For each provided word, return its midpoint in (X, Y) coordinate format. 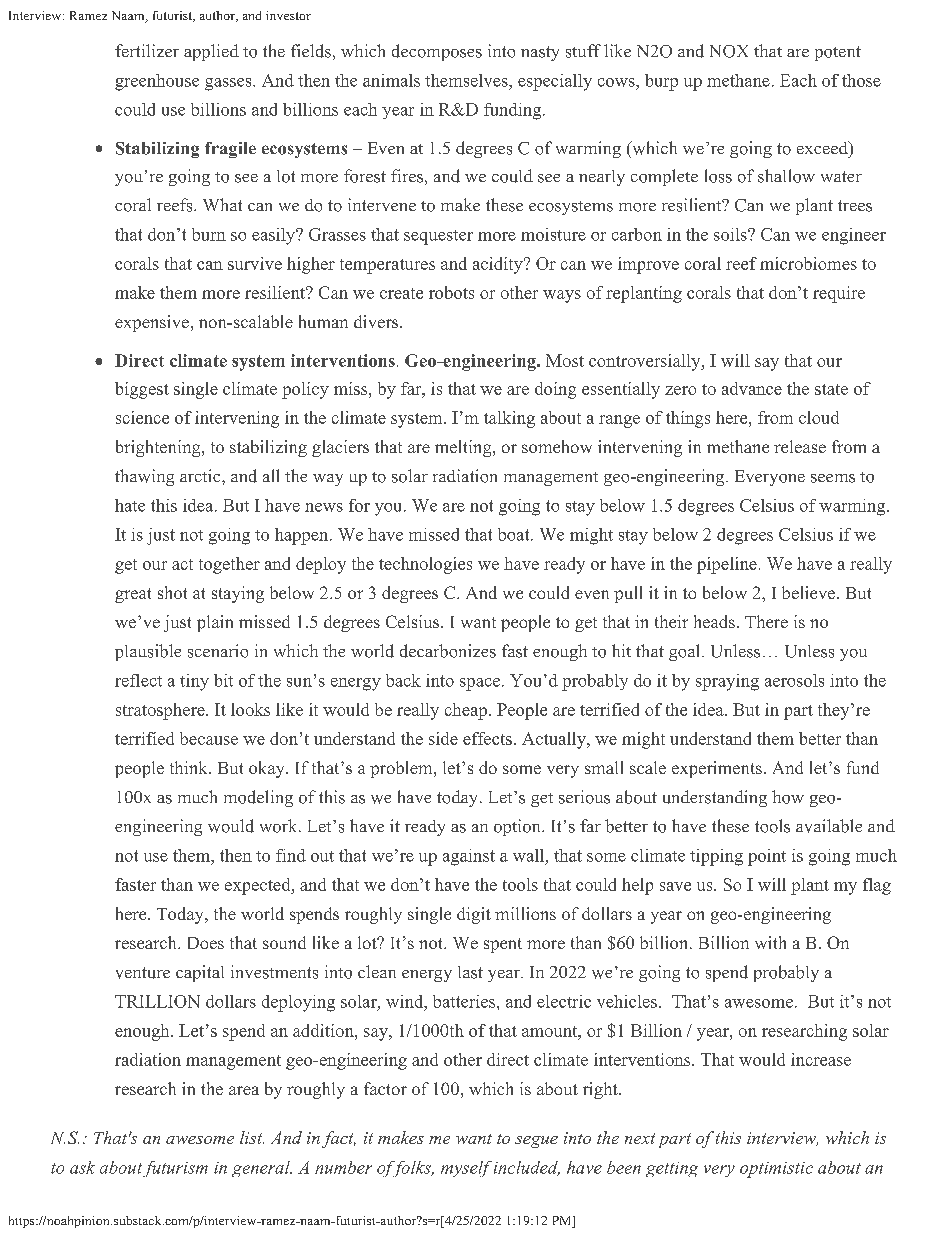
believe (808, 592)
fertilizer (147, 50)
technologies (425, 565)
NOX (729, 51)
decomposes (437, 52)
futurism (175, 1169)
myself (466, 1169)
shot (172, 592)
